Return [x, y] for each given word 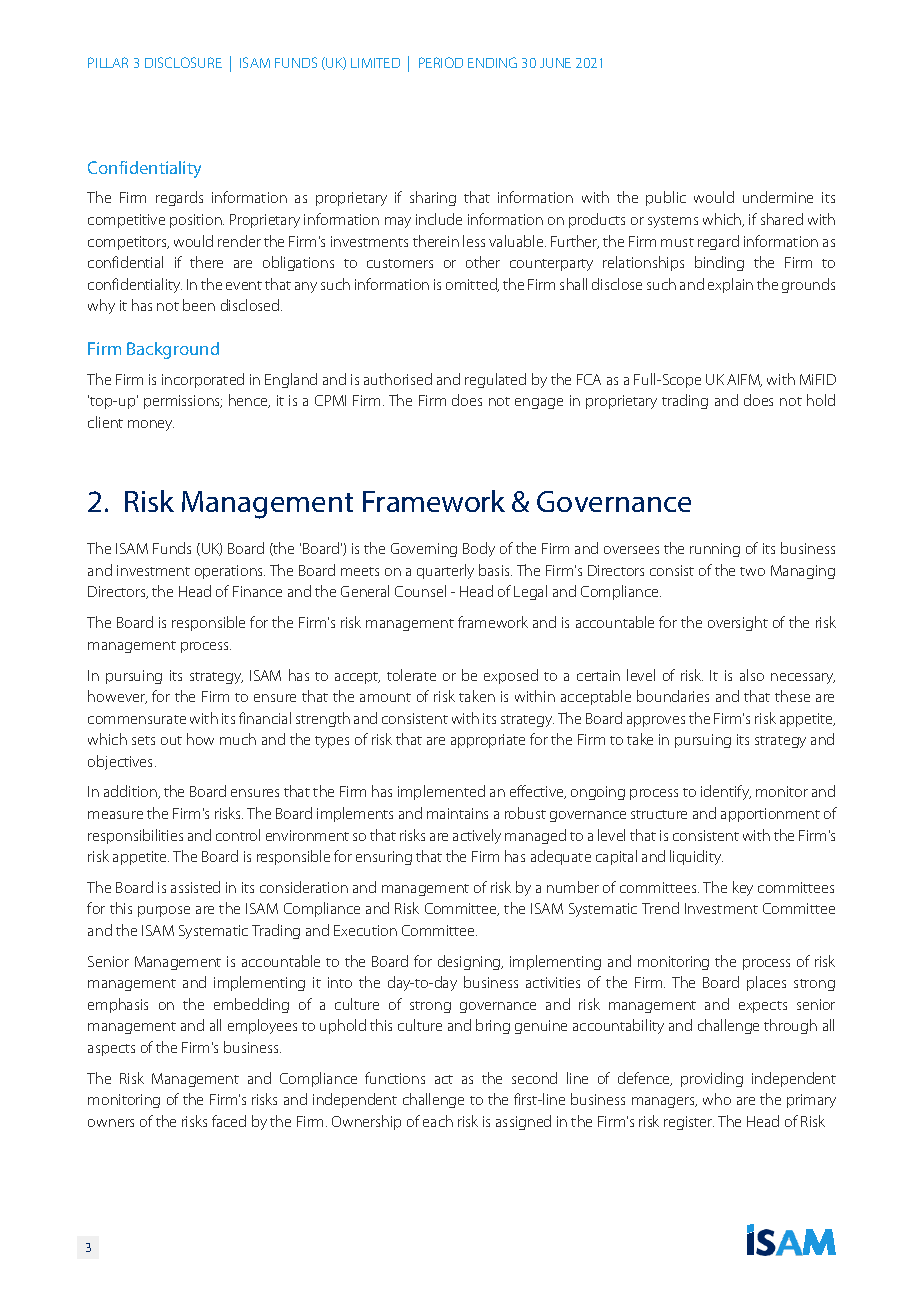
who [717, 1099]
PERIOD [441, 62]
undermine [778, 197]
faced [229, 1121]
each [438, 1121]
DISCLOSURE [183, 62]
